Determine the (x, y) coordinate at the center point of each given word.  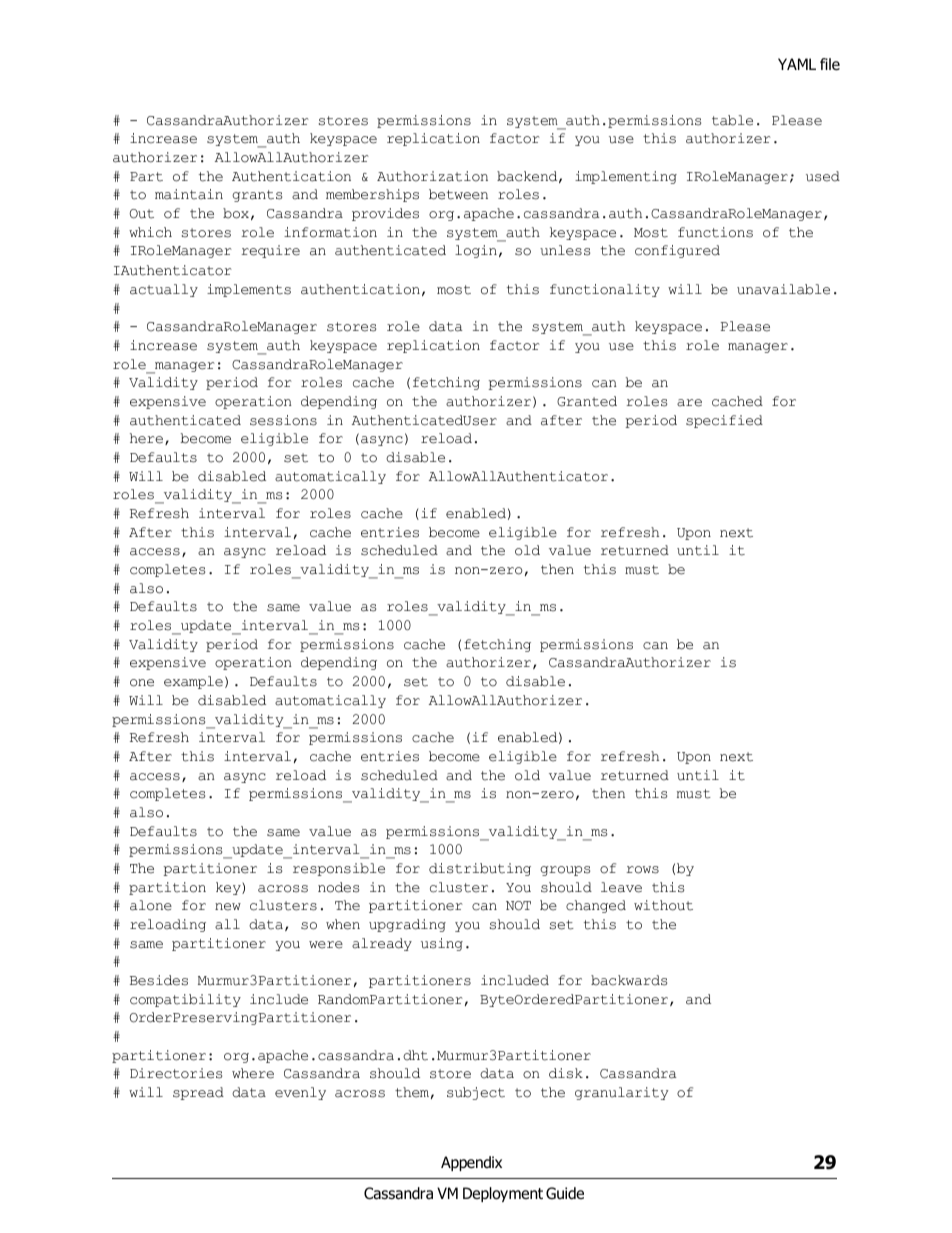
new (228, 907)
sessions (283, 420)
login (476, 251)
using (442, 944)
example (193, 682)
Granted (587, 401)
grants (257, 196)
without (663, 905)
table (732, 120)
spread (198, 1093)
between (458, 194)
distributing (480, 869)
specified (724, 421)
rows (642, 870)
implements (249, 290)
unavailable (783, 289)
